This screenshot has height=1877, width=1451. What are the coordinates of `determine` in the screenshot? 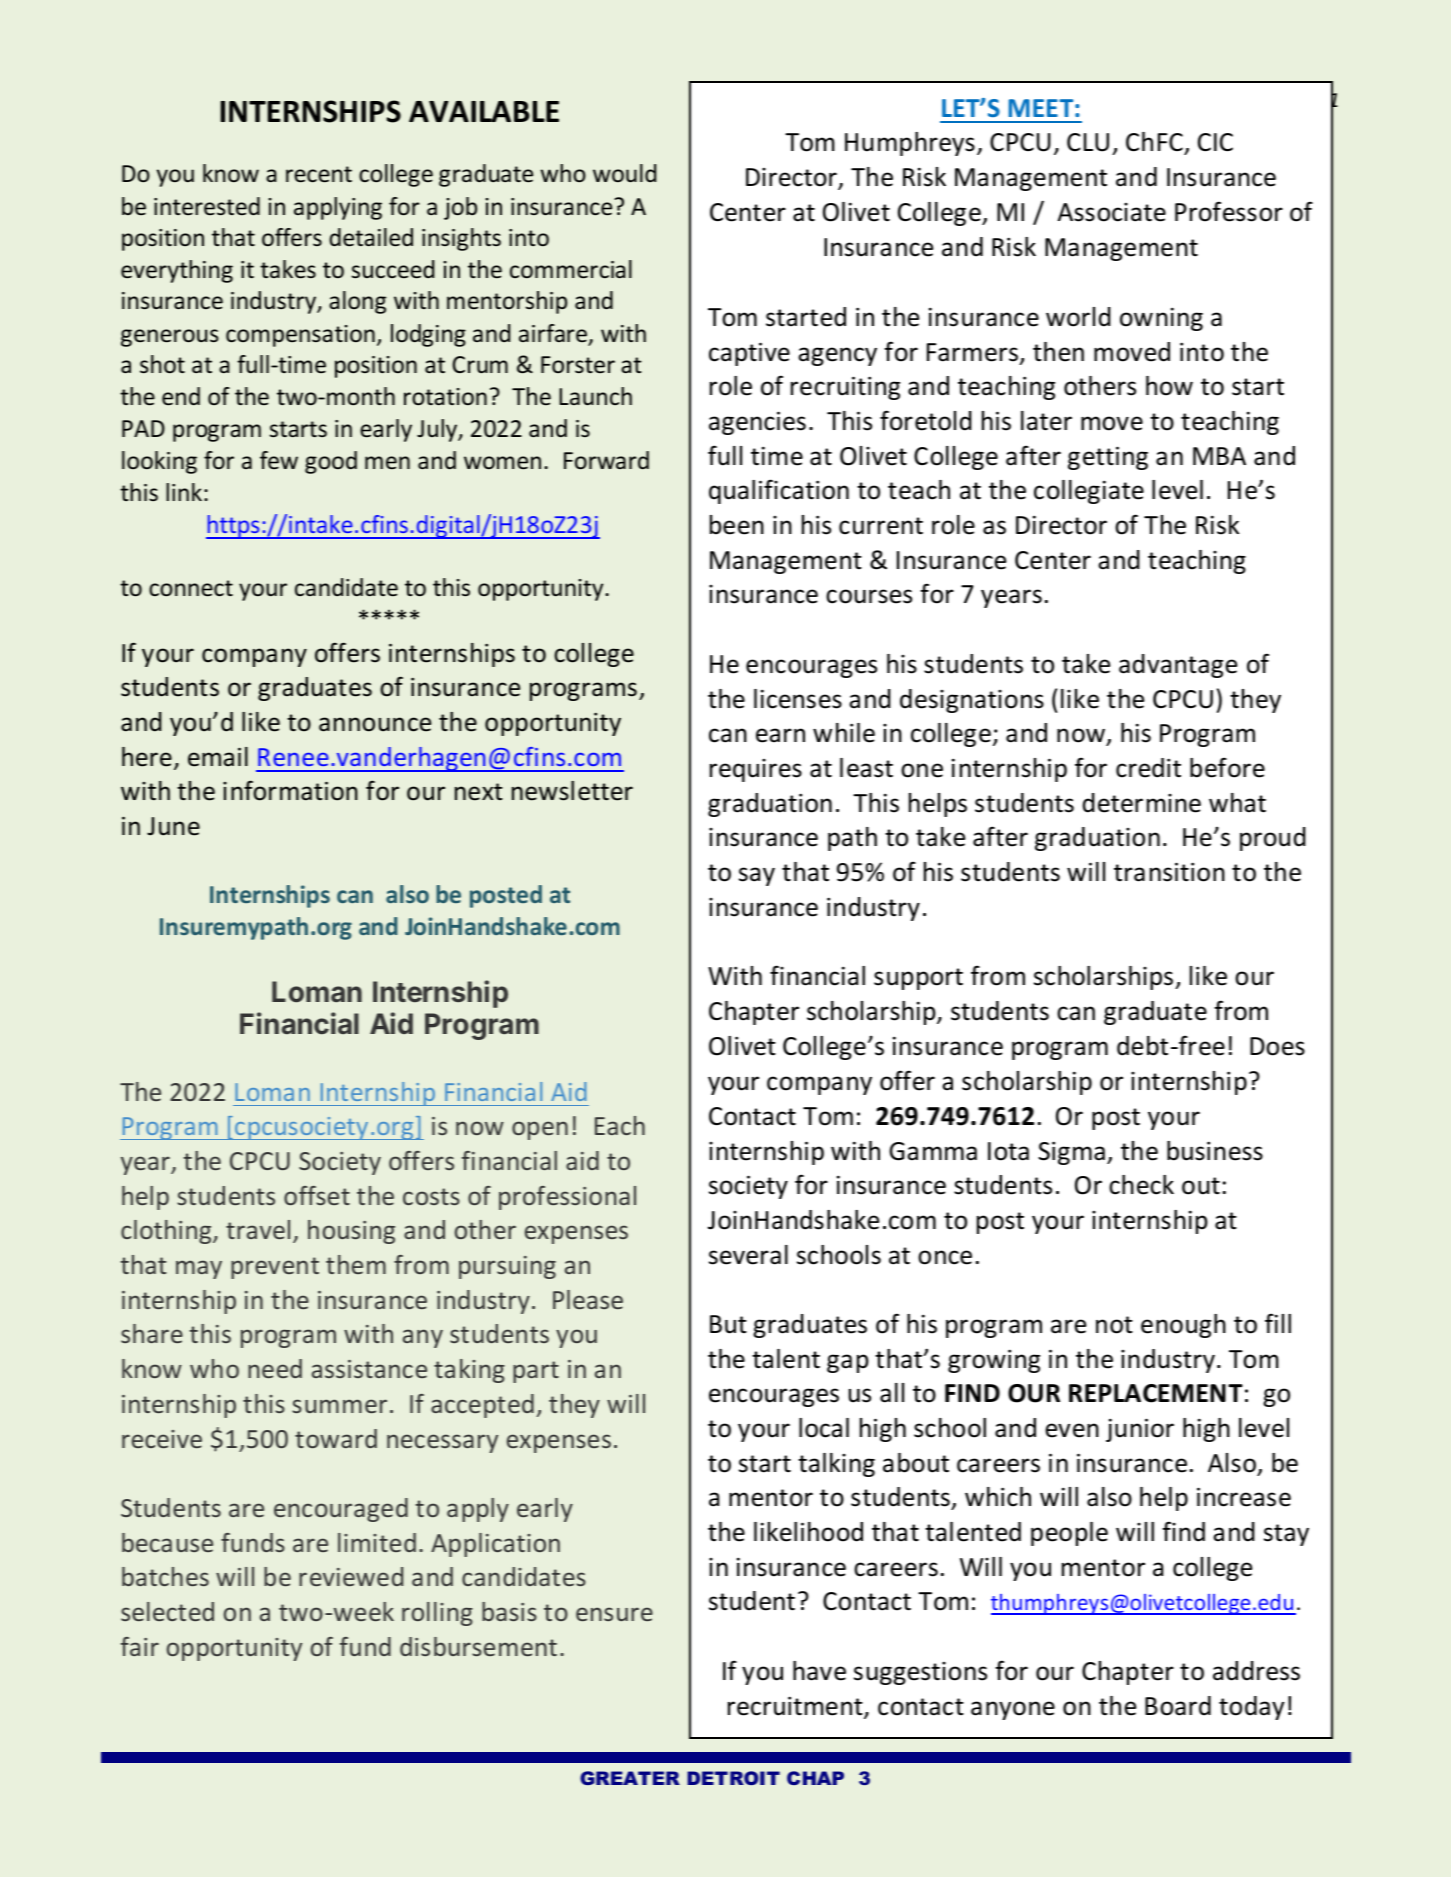 It's located at (1142, 803).
